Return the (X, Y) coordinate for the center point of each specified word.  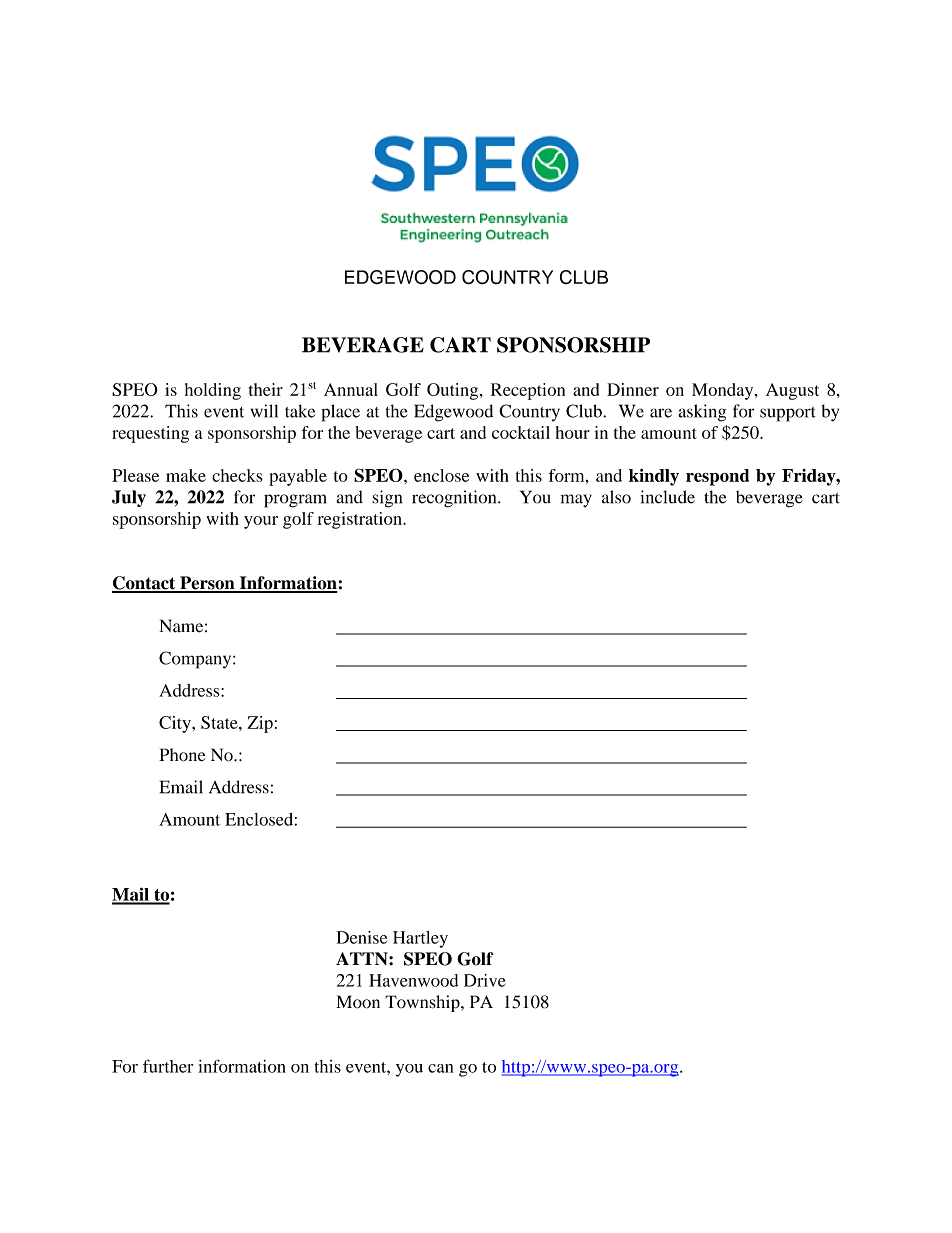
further (168, 1066)
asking (702, 413)
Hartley (420, 939)
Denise (362, 937)
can (441, 1068)
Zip (260, 724)
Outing (454, 391)
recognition (455, 499)
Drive (485, 980)
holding (213, 391)
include (668, 497)
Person (207, 584)
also (616, 497)
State (220, 722)
